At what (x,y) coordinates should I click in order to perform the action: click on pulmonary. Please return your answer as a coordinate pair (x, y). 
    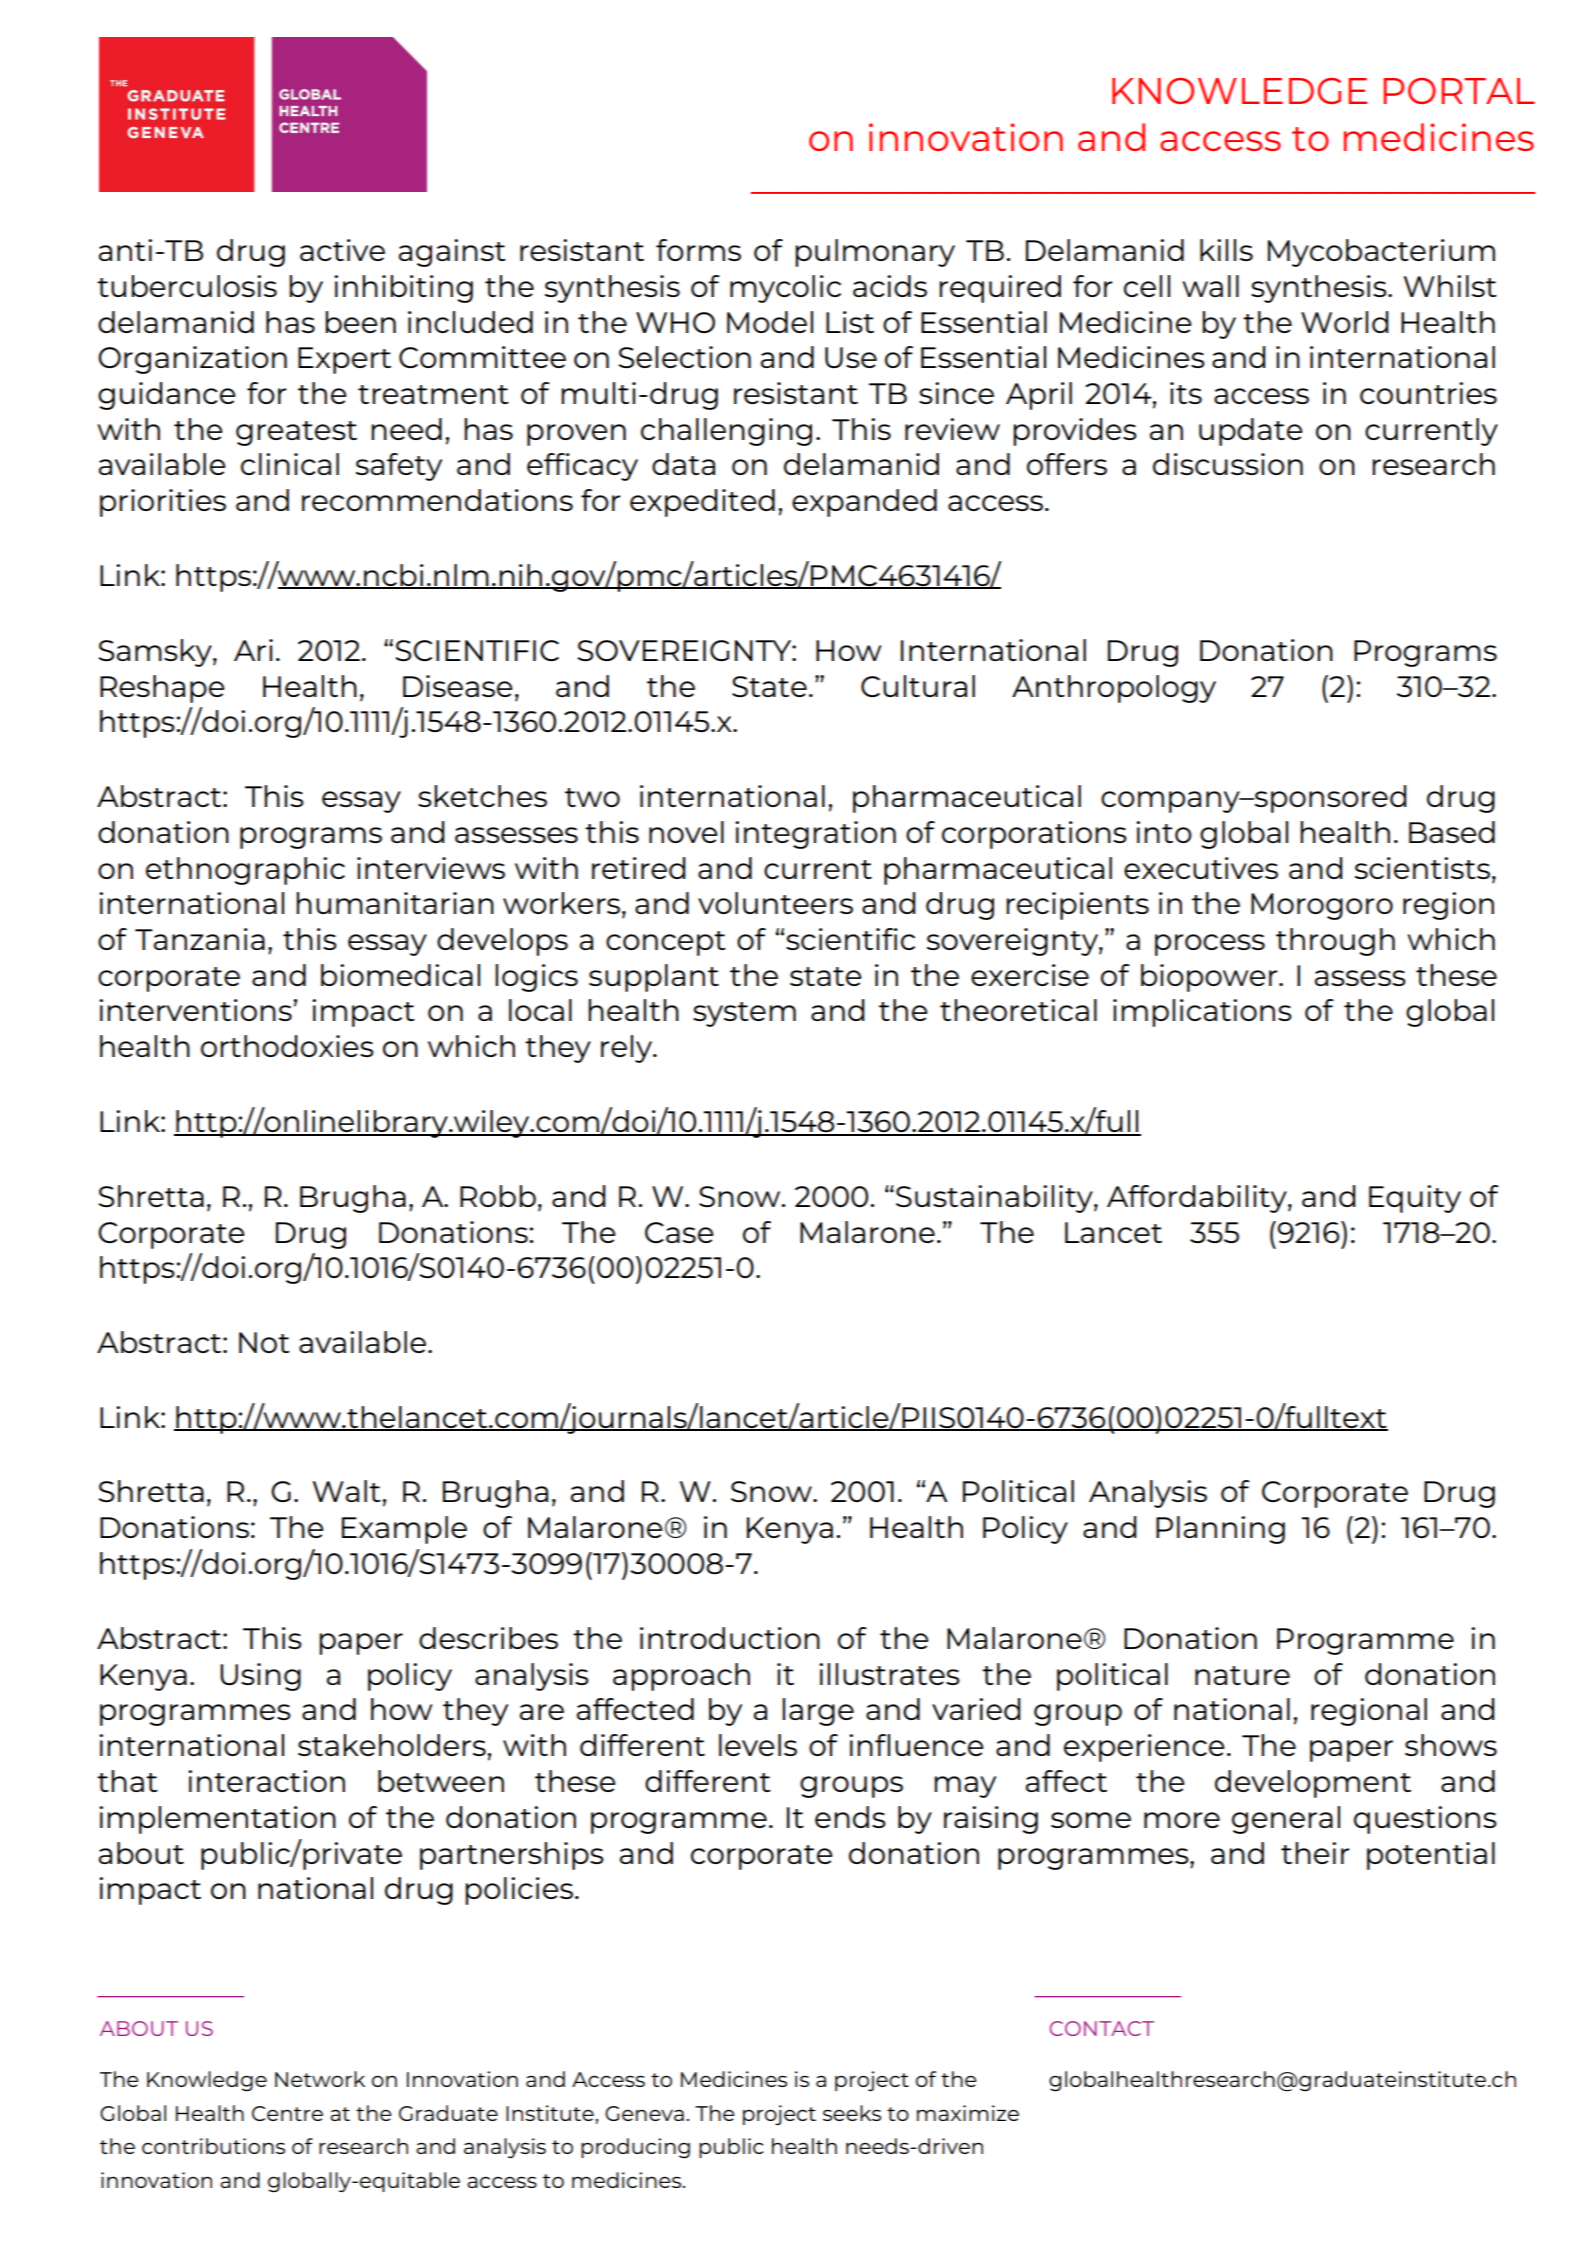
    Looking at the image, I should click on (875, 253).
